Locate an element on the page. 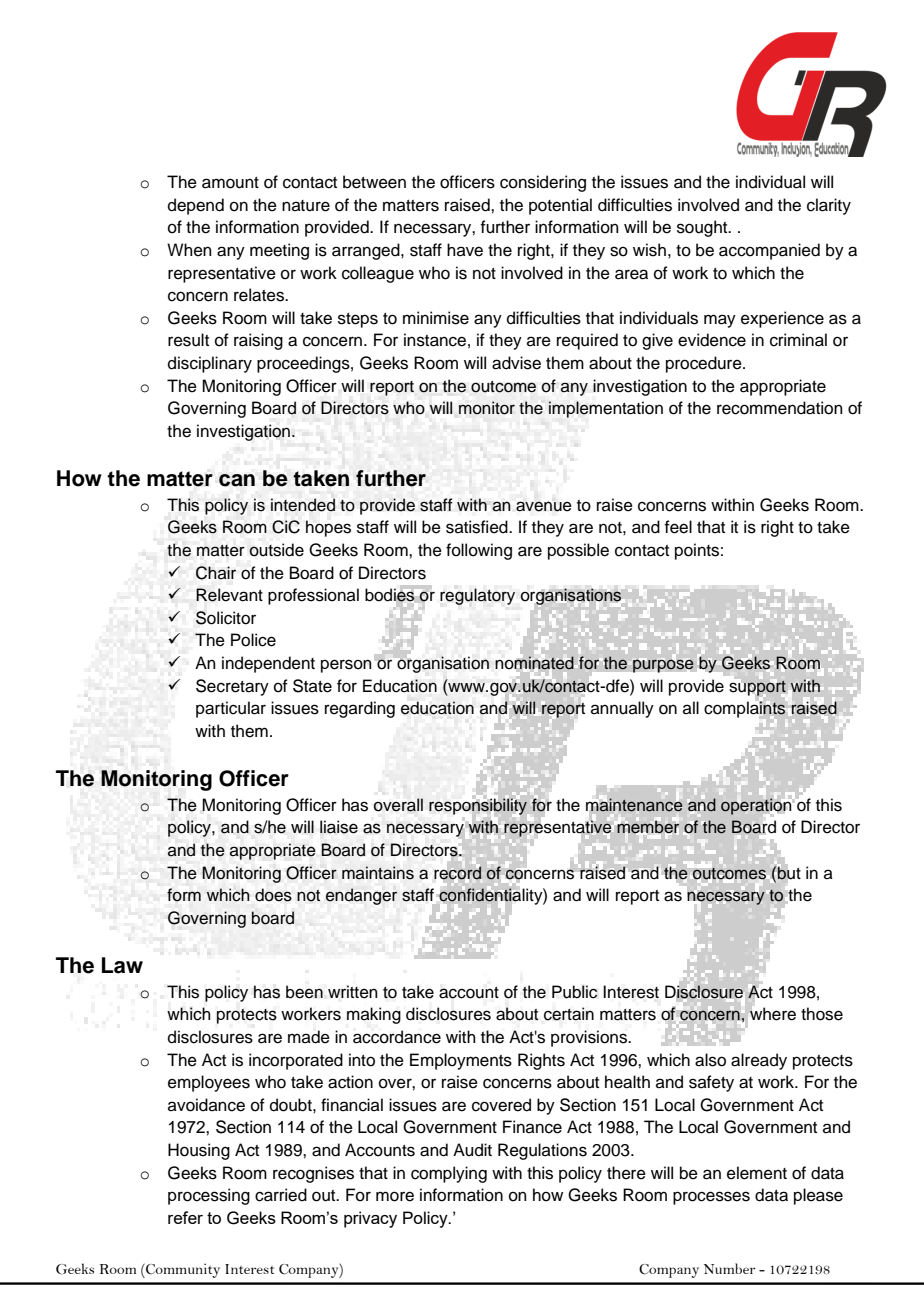  Number is located at coordinates (730, 1268).
